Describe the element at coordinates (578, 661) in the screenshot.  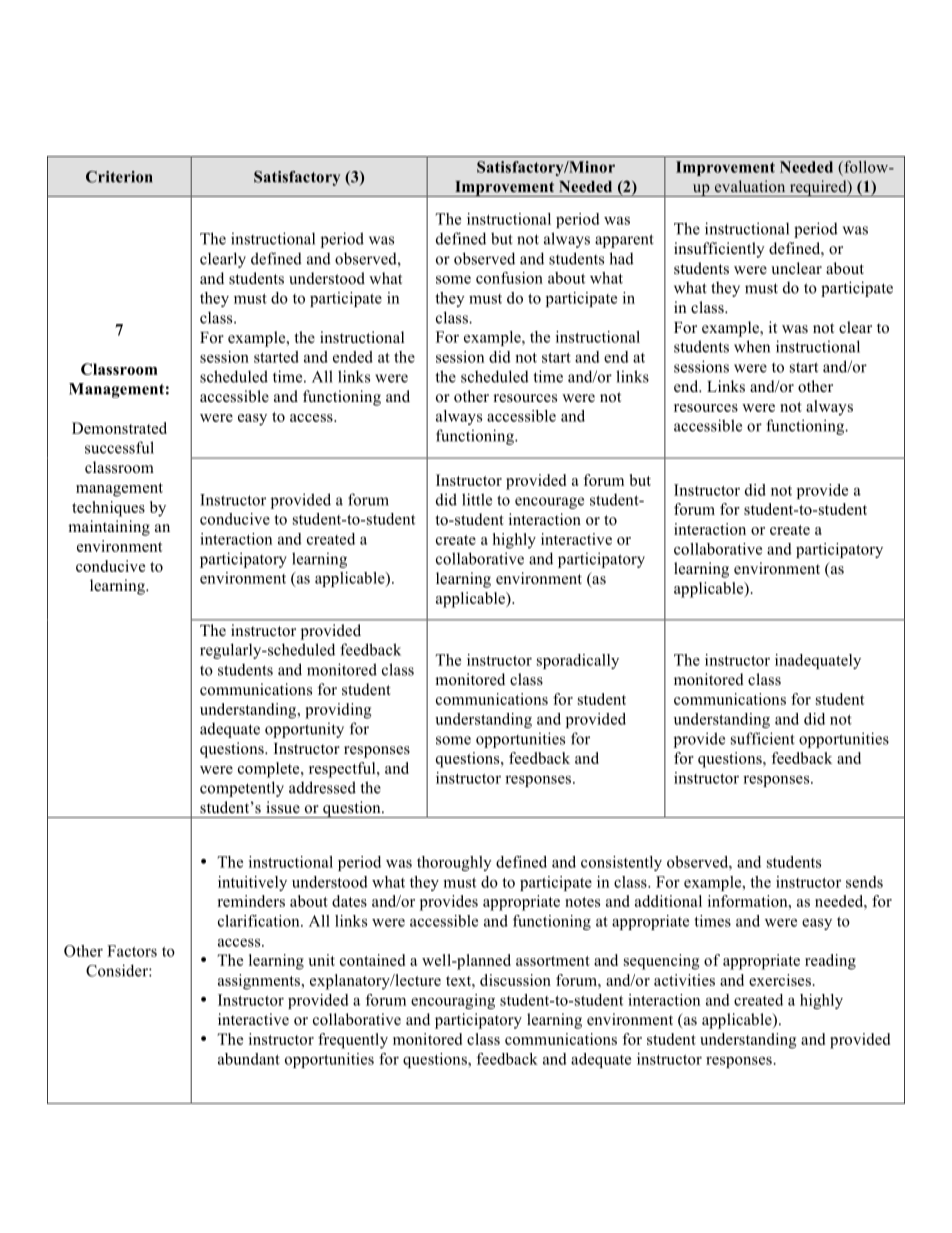
I see `sporadically` at that location.
